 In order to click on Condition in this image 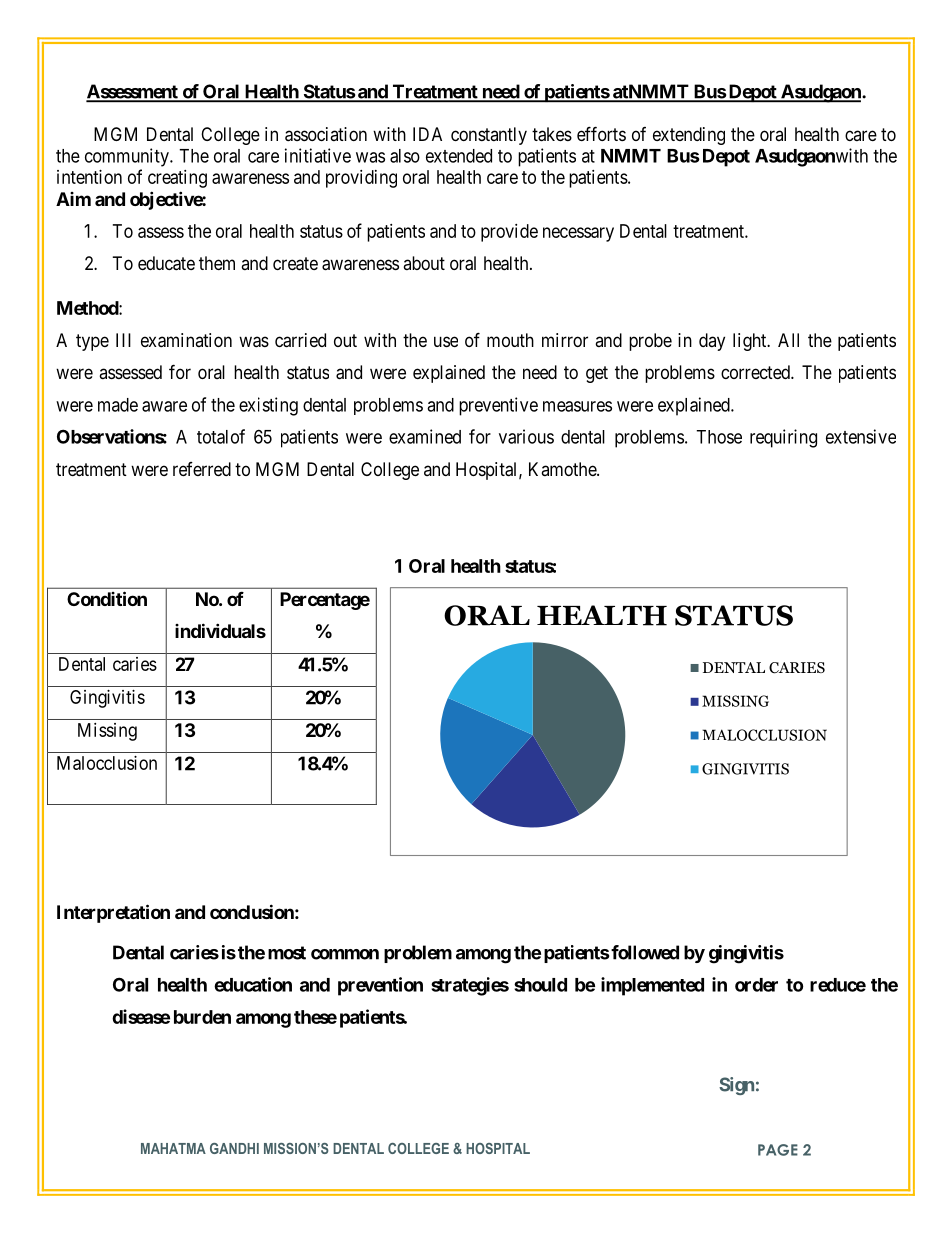, I will do `click(107, 598)`.
